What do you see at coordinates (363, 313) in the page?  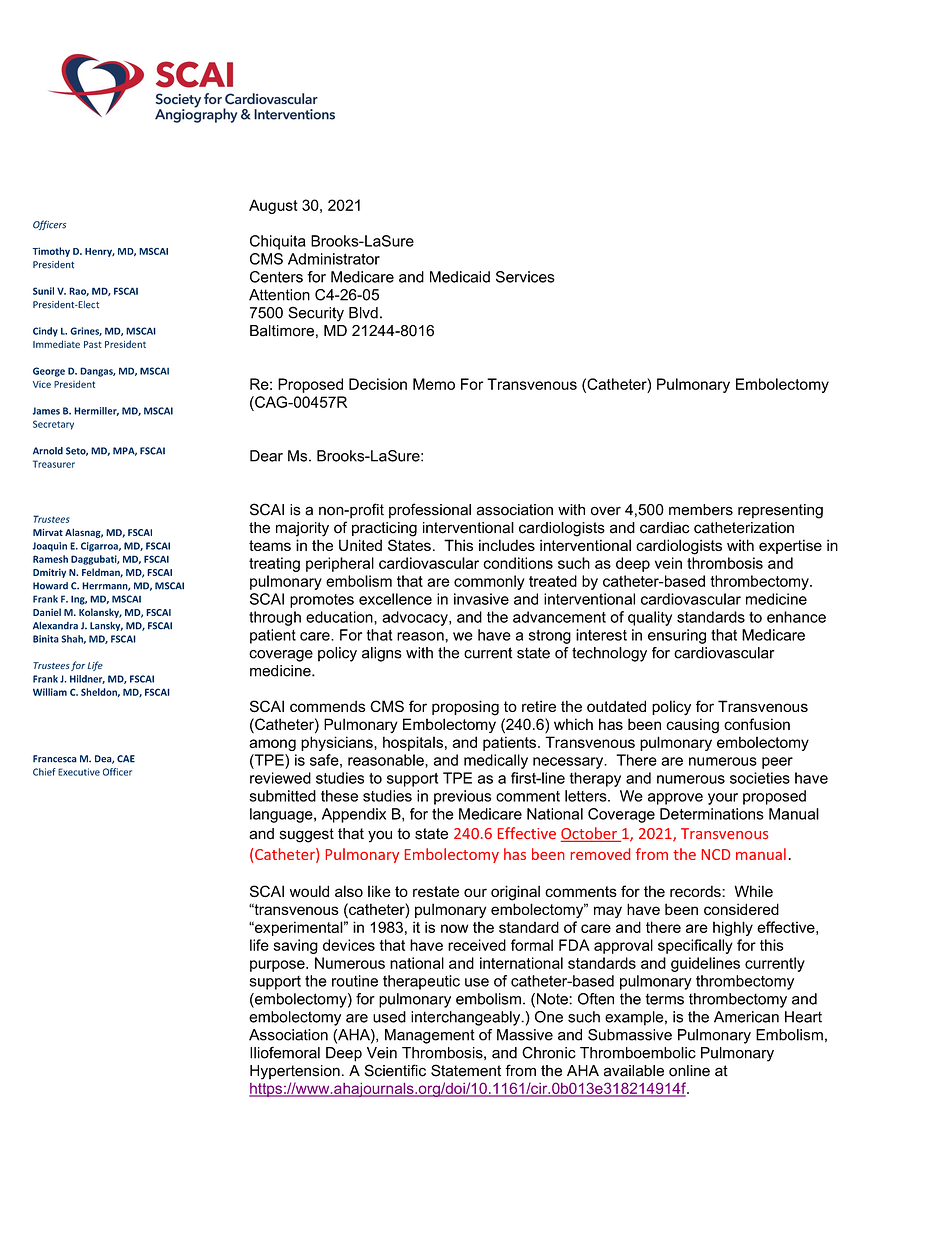 I see `Blvd` at bounding box center [363, 313].
